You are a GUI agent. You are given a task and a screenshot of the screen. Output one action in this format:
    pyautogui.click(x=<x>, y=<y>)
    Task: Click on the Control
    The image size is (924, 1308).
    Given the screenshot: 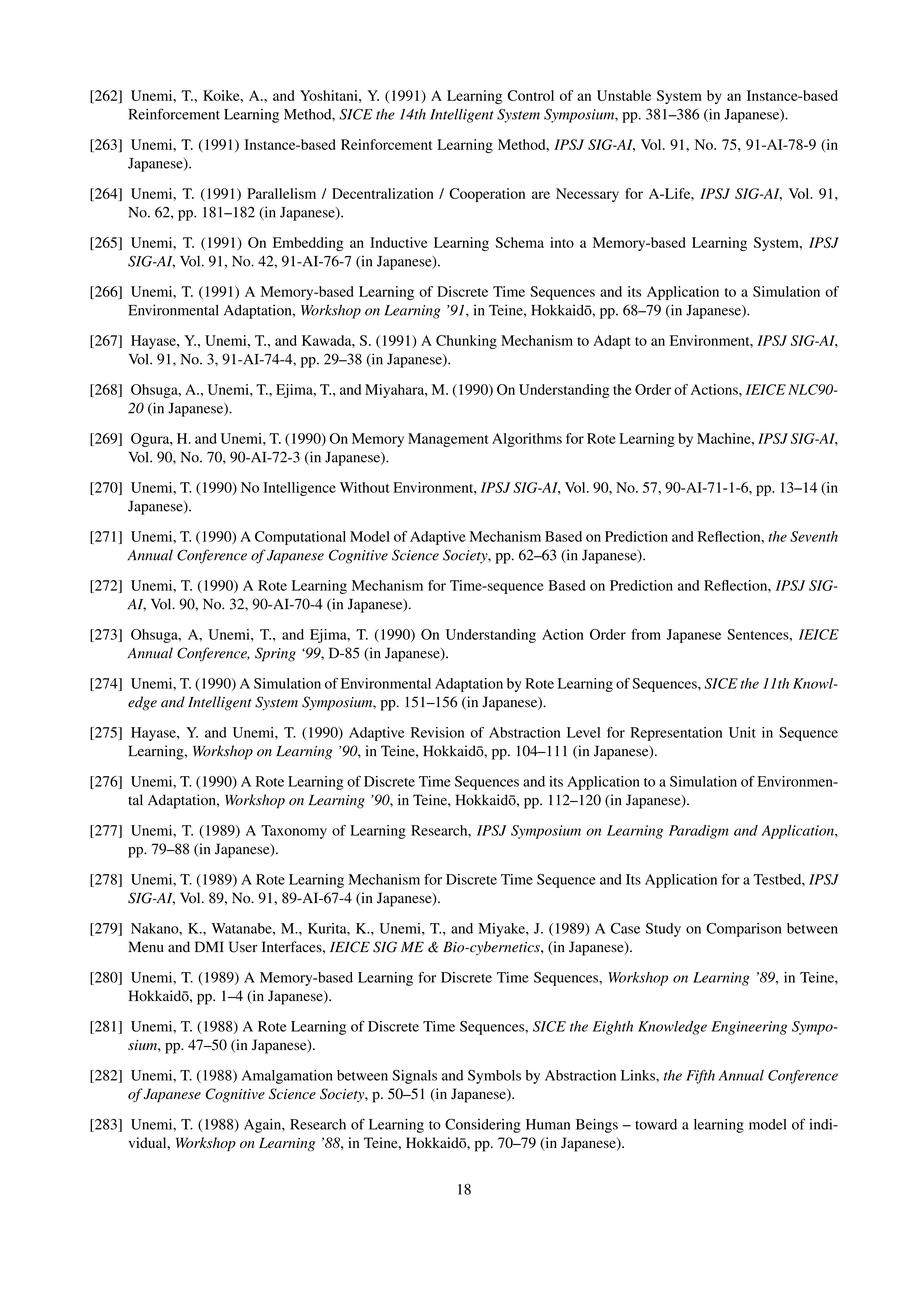 What is the action you would take?
    pyautogui.click(x=531, y=95)
